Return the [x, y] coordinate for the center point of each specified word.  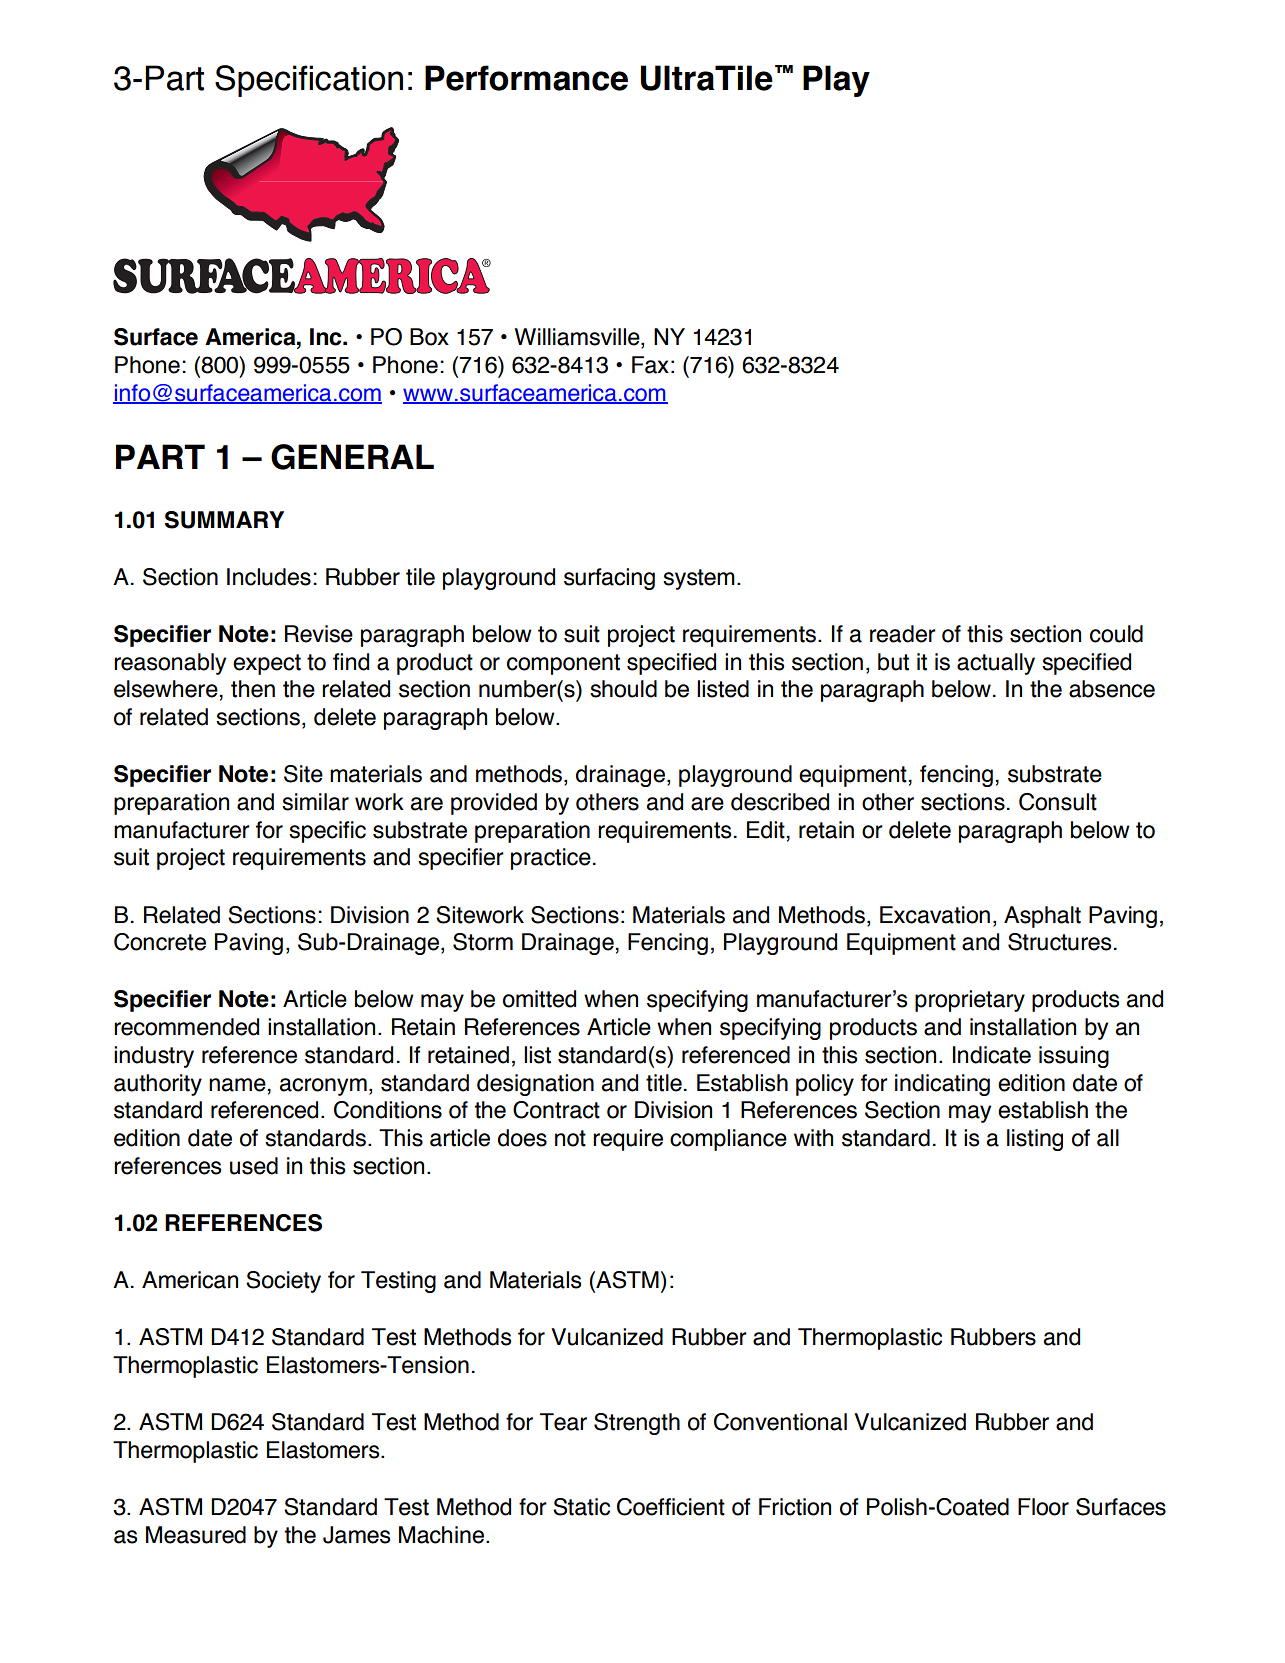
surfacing [609, 579]
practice [551, 859]
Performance [526, 78]
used [254, 1166]
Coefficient [671, 1507]
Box [429, 337]
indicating [942, 1085]
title [664, 1083]
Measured [196, 1535]
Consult [1058, 802]
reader [903, 634]
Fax [650, 365]
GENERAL [352, 457]
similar [315, 802]
